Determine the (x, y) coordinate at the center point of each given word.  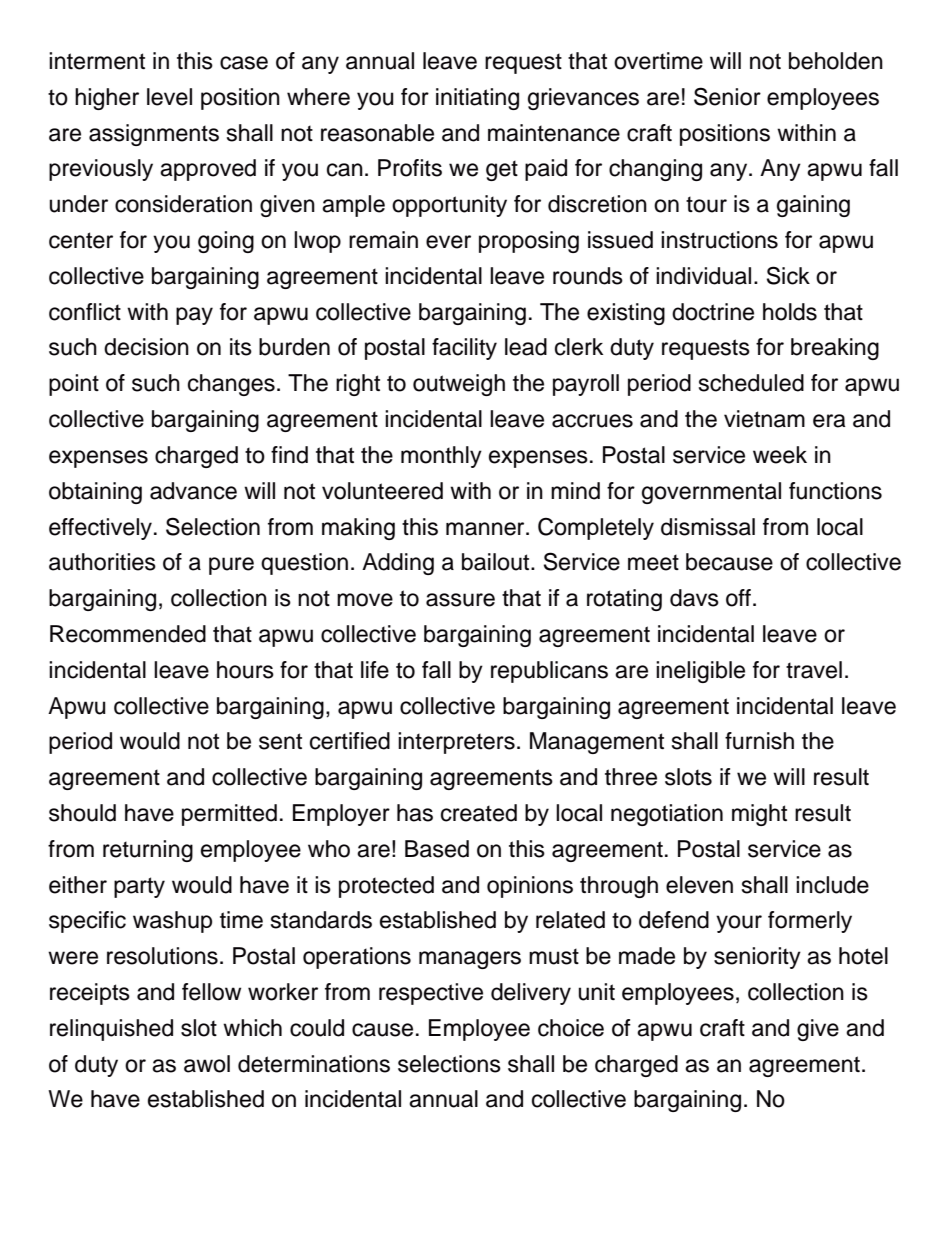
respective (431, 994)
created (479, 813)
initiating (477, 99)
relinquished (111, 1030)
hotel (863, 956)
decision (146, 347)
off (740, 598)
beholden (836, 61)
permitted (229, 815)
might (759, 815)
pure (231, 566)
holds (790, 312)
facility (464, 349)
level (169, 97)
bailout (497, 562)
